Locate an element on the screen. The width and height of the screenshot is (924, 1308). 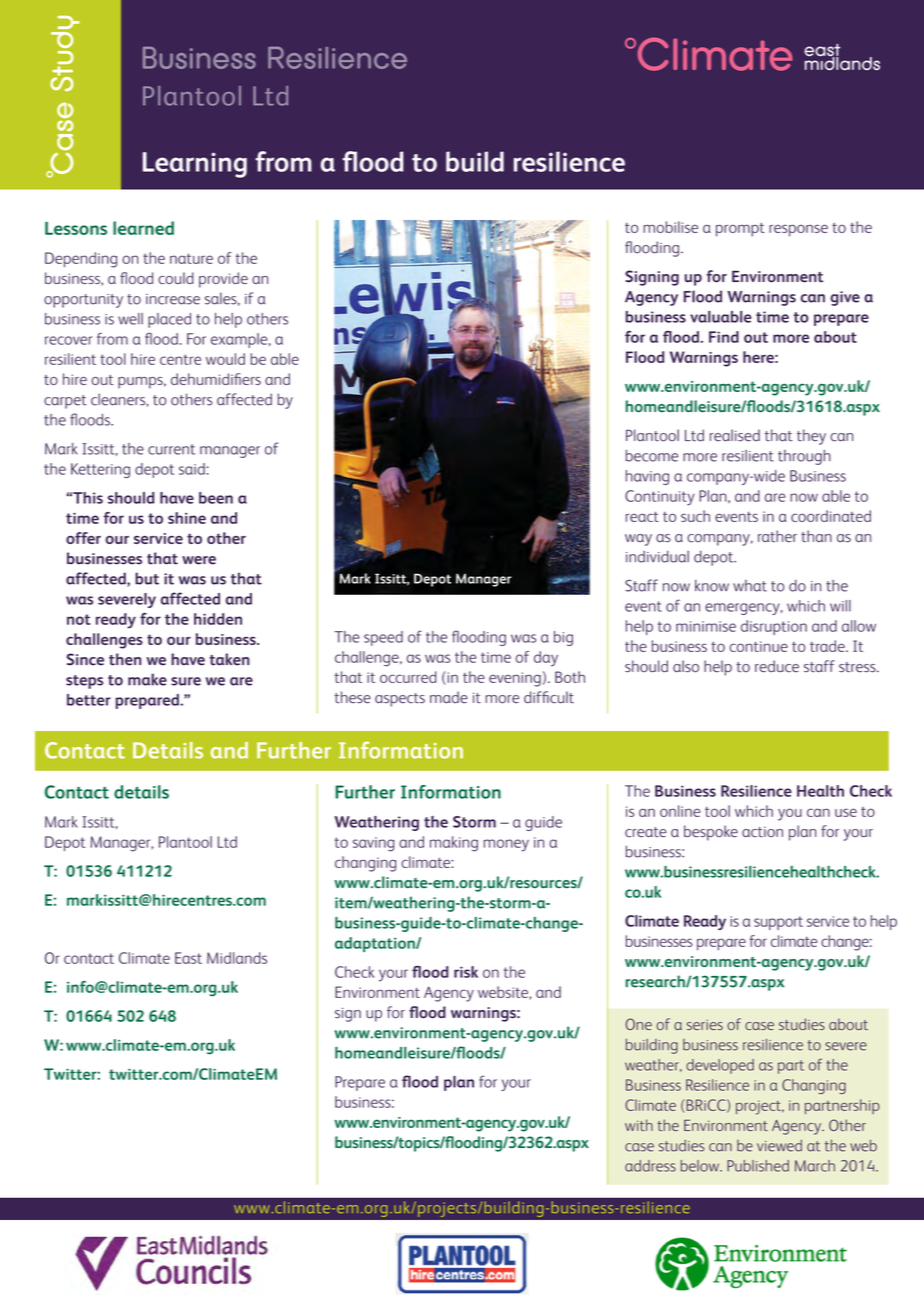
prompt is located at coordinates (740, 230).
